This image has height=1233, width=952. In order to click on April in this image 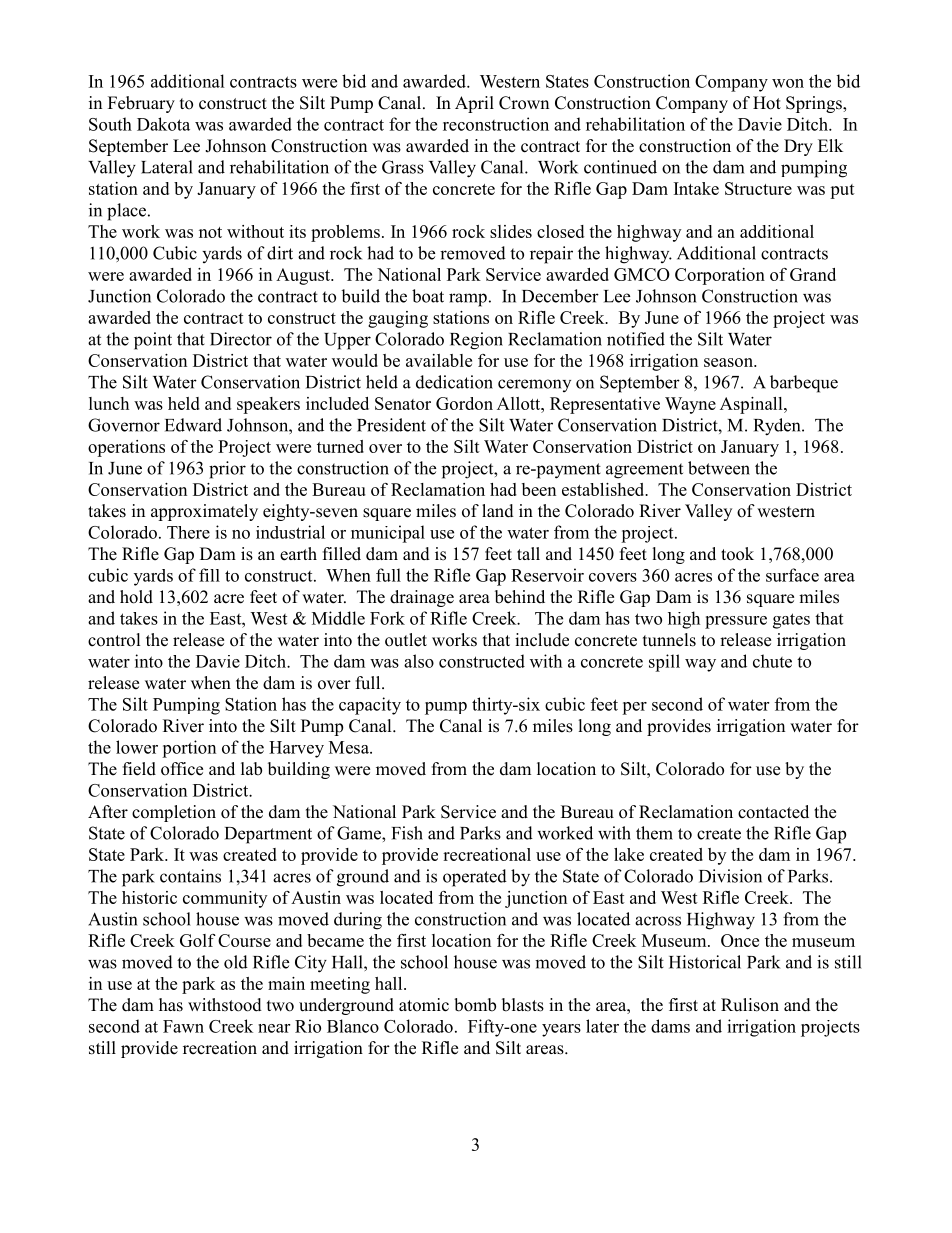, I will do `click(474, 104)`.
